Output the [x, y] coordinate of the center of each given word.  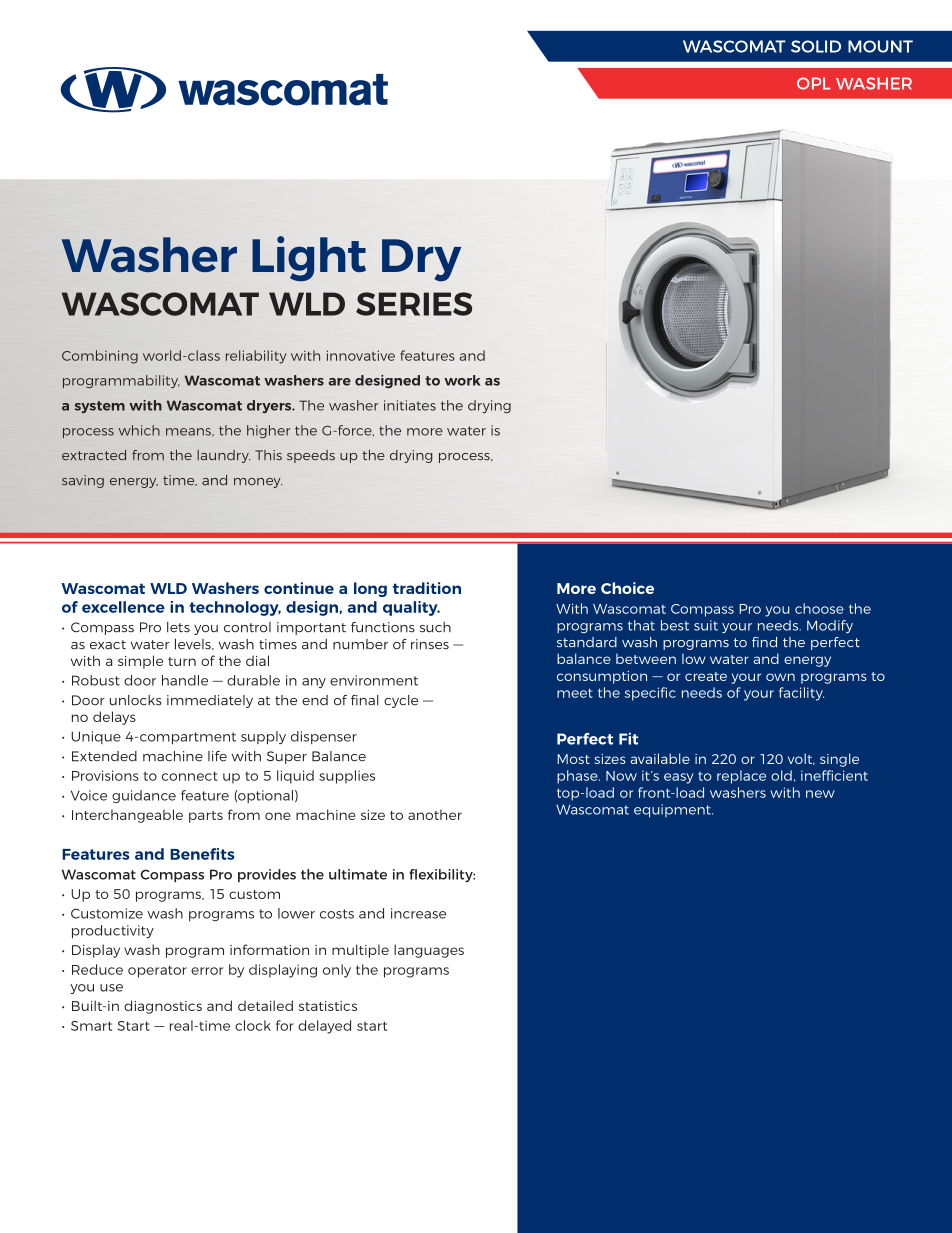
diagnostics [163, 1007]
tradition [427, 588]
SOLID [816, 46]
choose [819, 608]
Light [309, 259]
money [258, 483]
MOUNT [880, 46]
